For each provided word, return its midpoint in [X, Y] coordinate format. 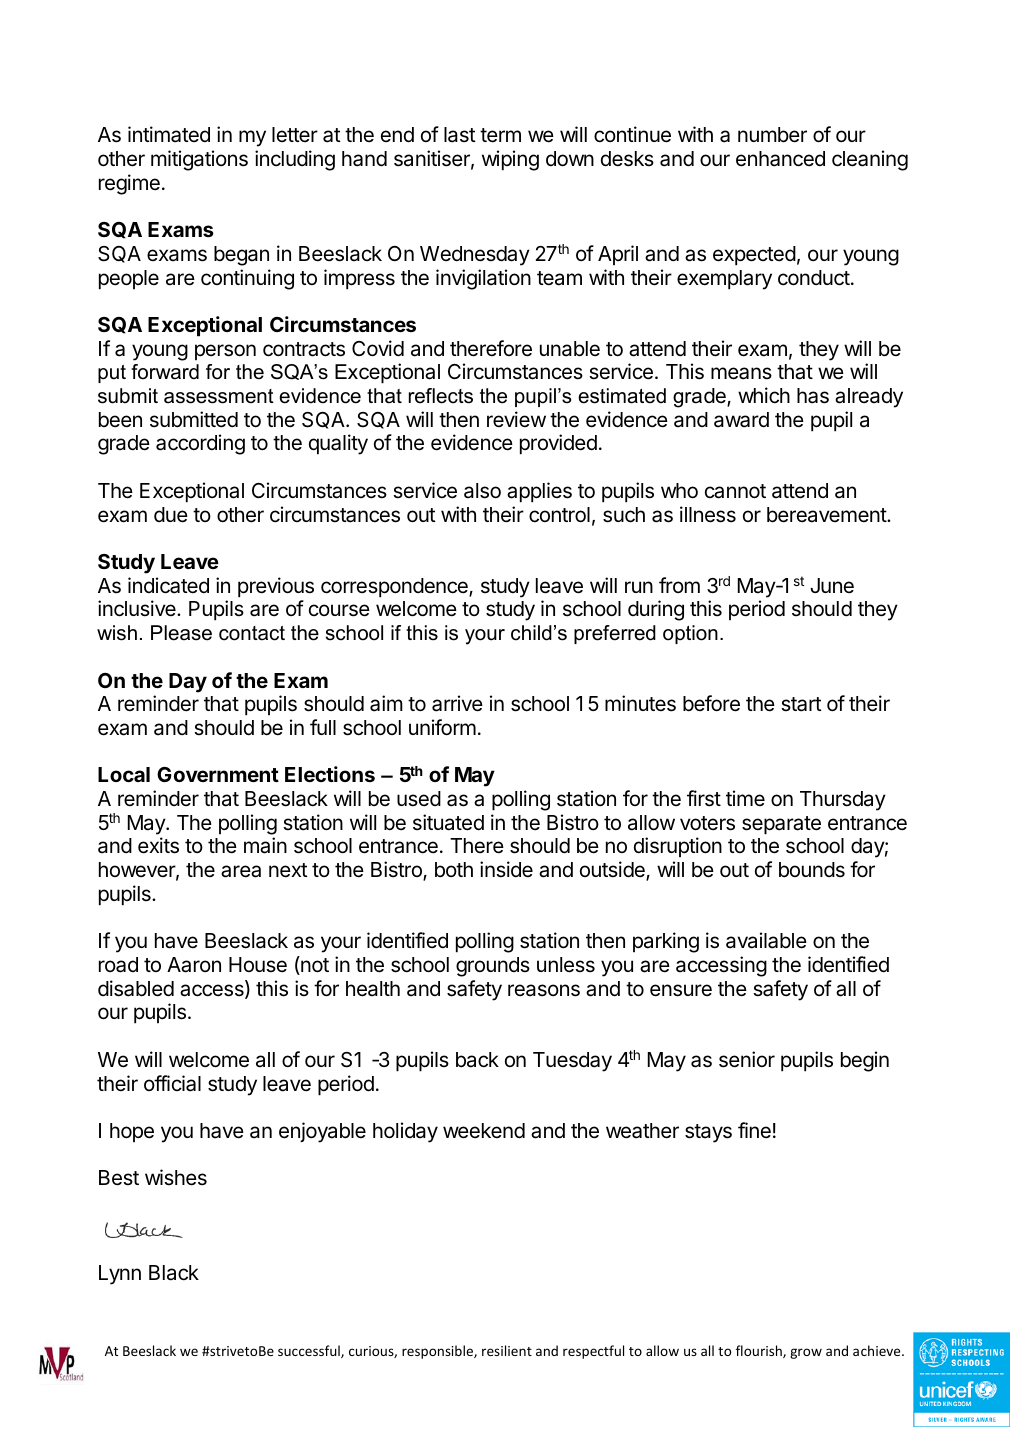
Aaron [194, 965]
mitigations [199, 160]
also [482, 491]
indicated [168, 585]
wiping [510, 160]
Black [174, 1273]
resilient [507, 1350]
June [832, 586]
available [766, 940]
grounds [493, 967]
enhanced [780, 159]
